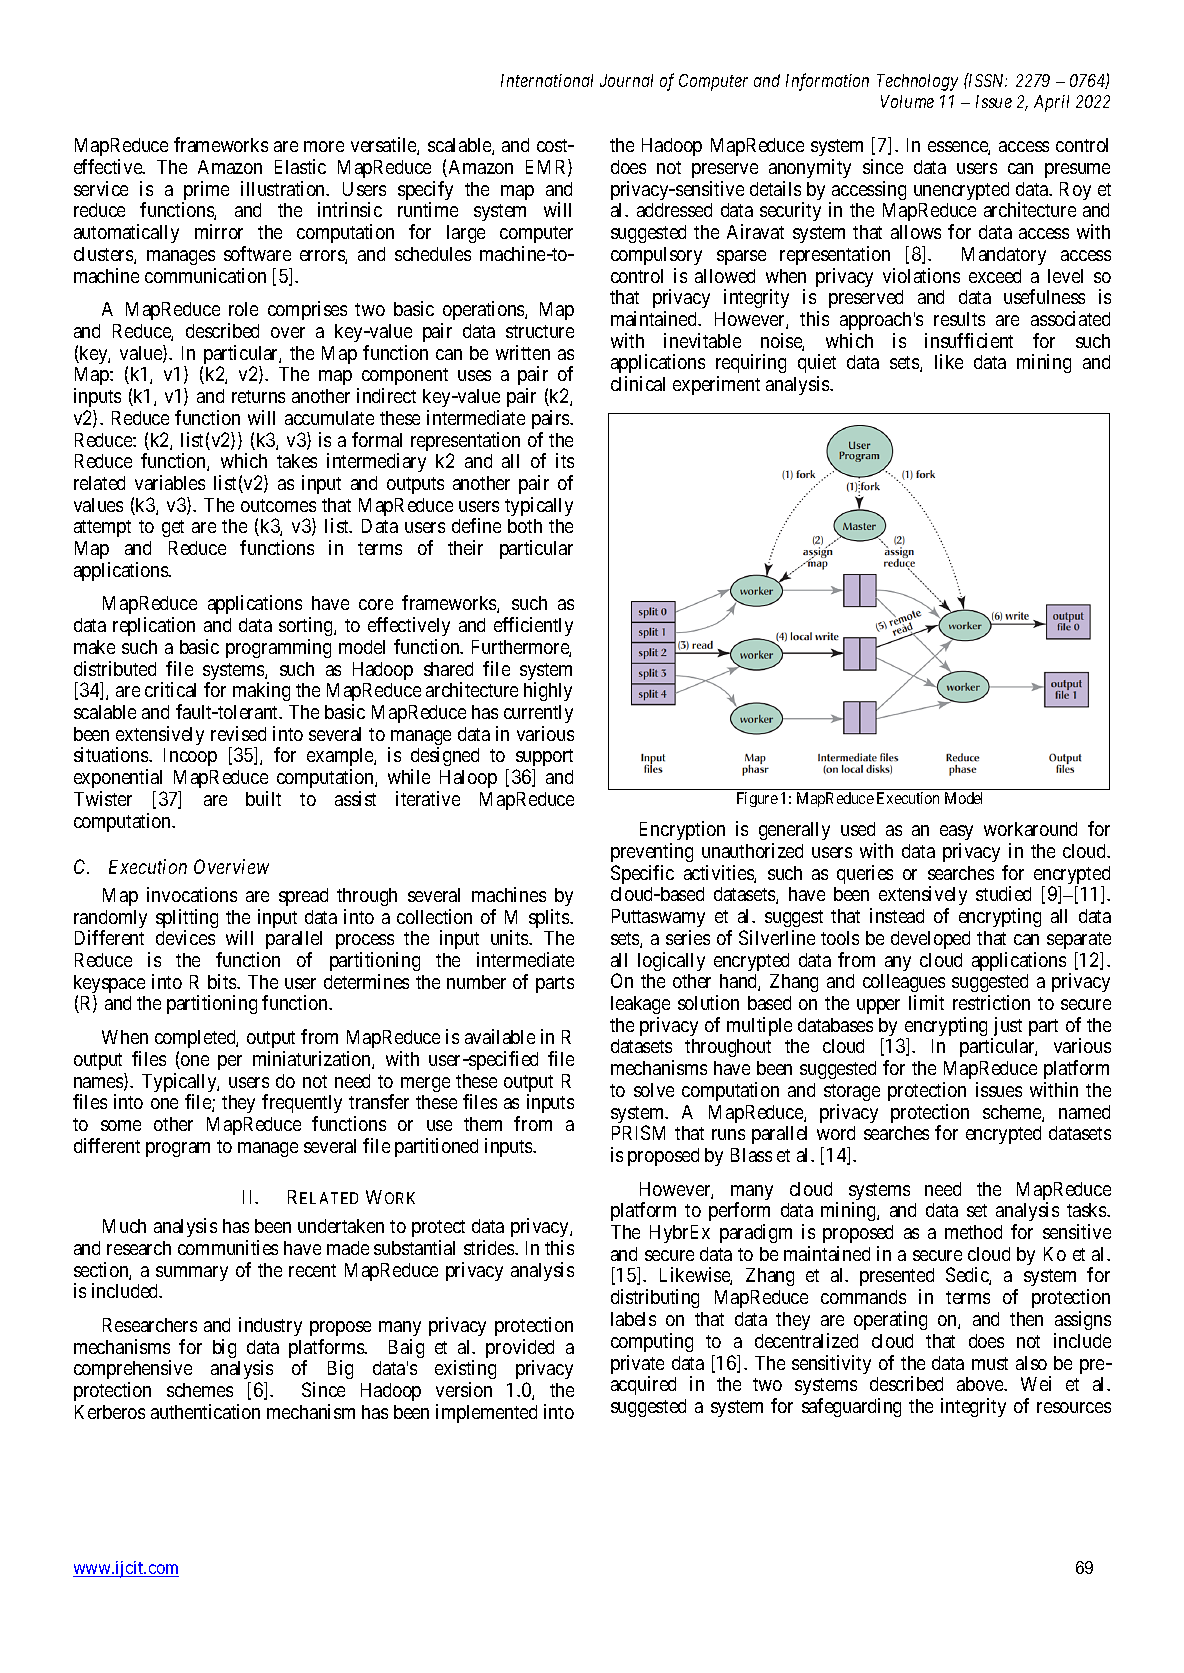 This screenshot has height=1673, width=1184. I want to click on private, so click(637, 1366).
